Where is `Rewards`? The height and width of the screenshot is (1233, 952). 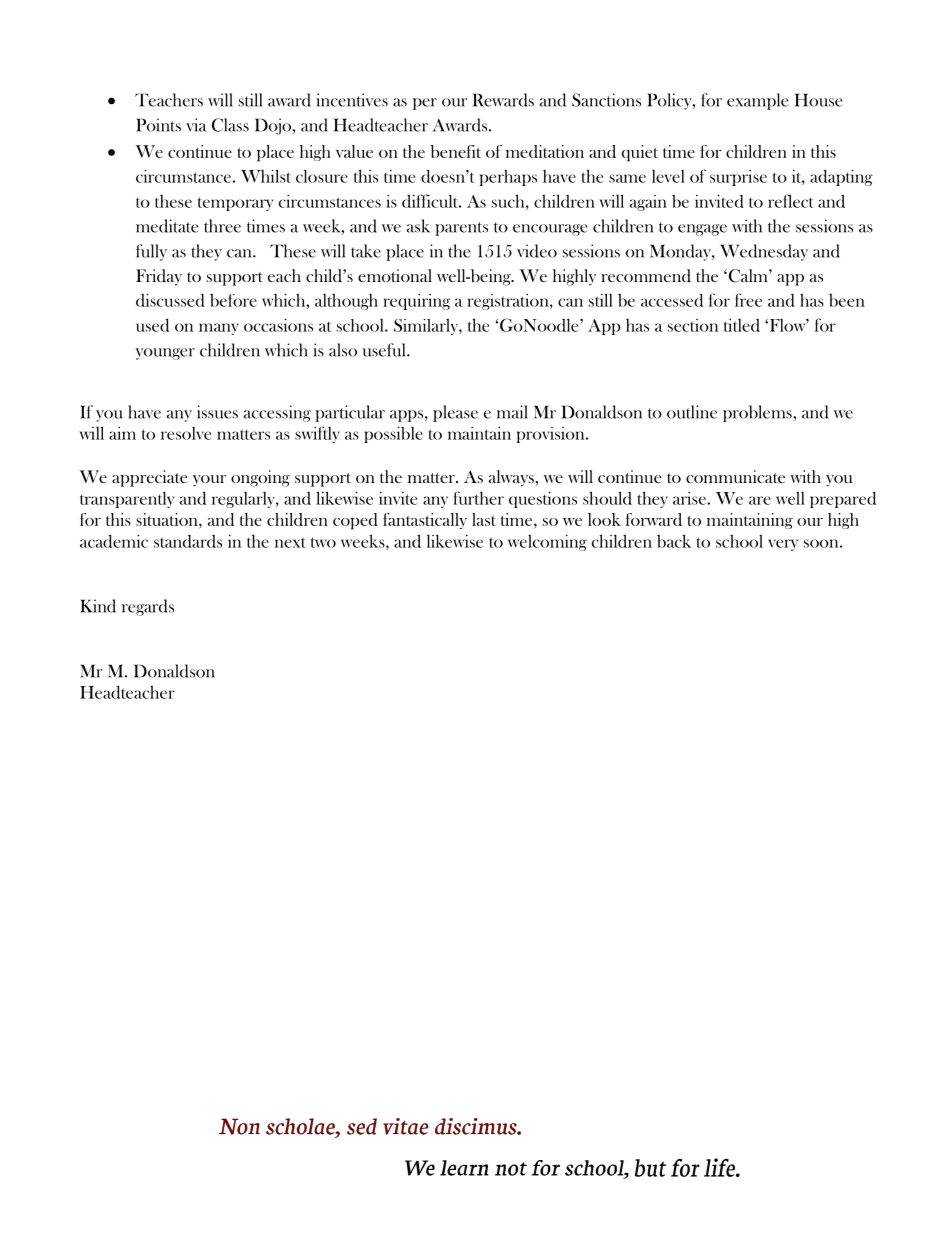 Rewards is located at coordinates (503, 100).
